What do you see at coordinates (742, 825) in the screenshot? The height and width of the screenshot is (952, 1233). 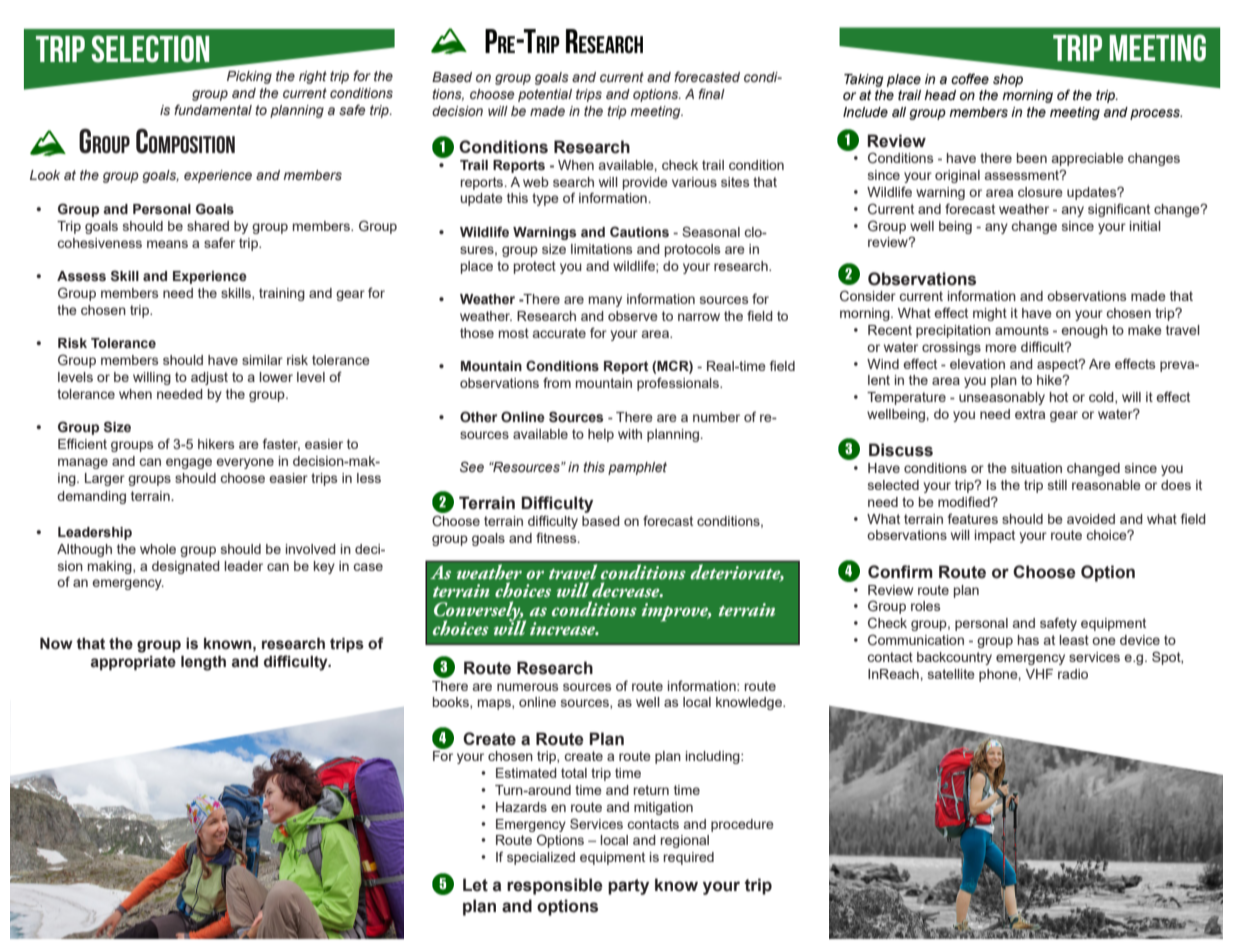 I see `procedure` at bounding box center [742, 825].
